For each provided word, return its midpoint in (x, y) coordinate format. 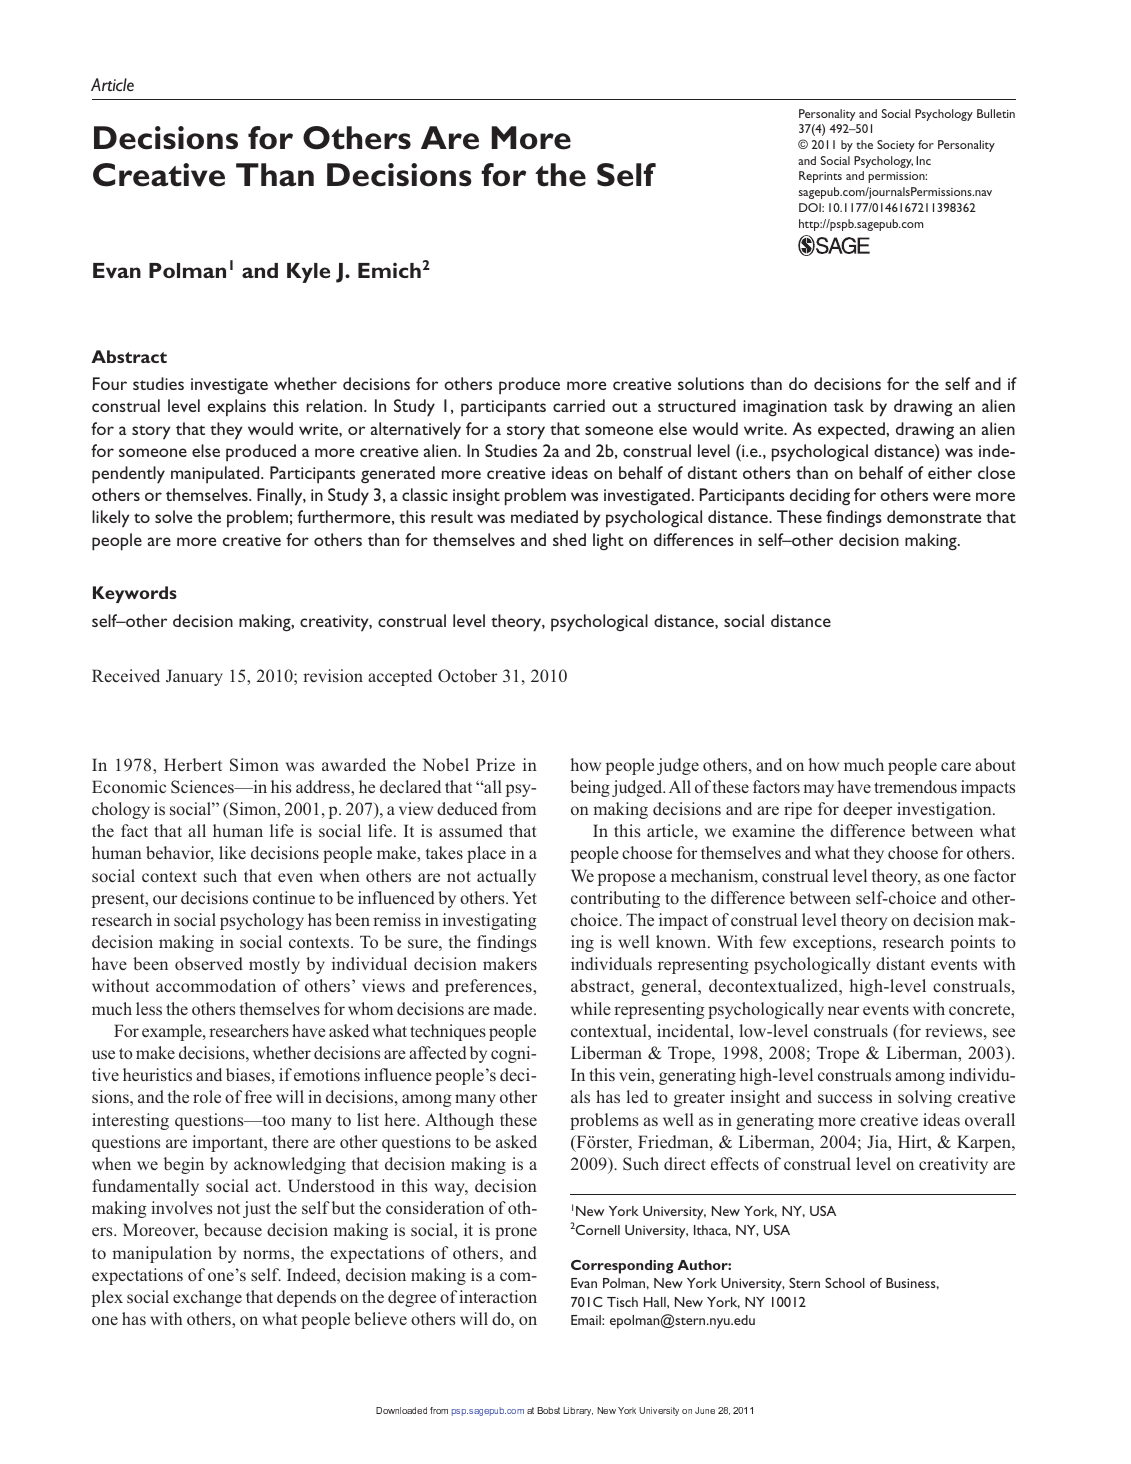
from (519, 808)
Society (896, 146)
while (591, 1008)
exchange (207, 1298)
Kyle (308, 273)
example (173, 1032)
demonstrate (934, 516)
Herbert (193, 764)
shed (569, 539)
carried (579, 405)
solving (925, 1098)
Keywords (135, 594)
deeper (867, 810)
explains (237, 408)
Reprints (820, 177)
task (849, 405)
